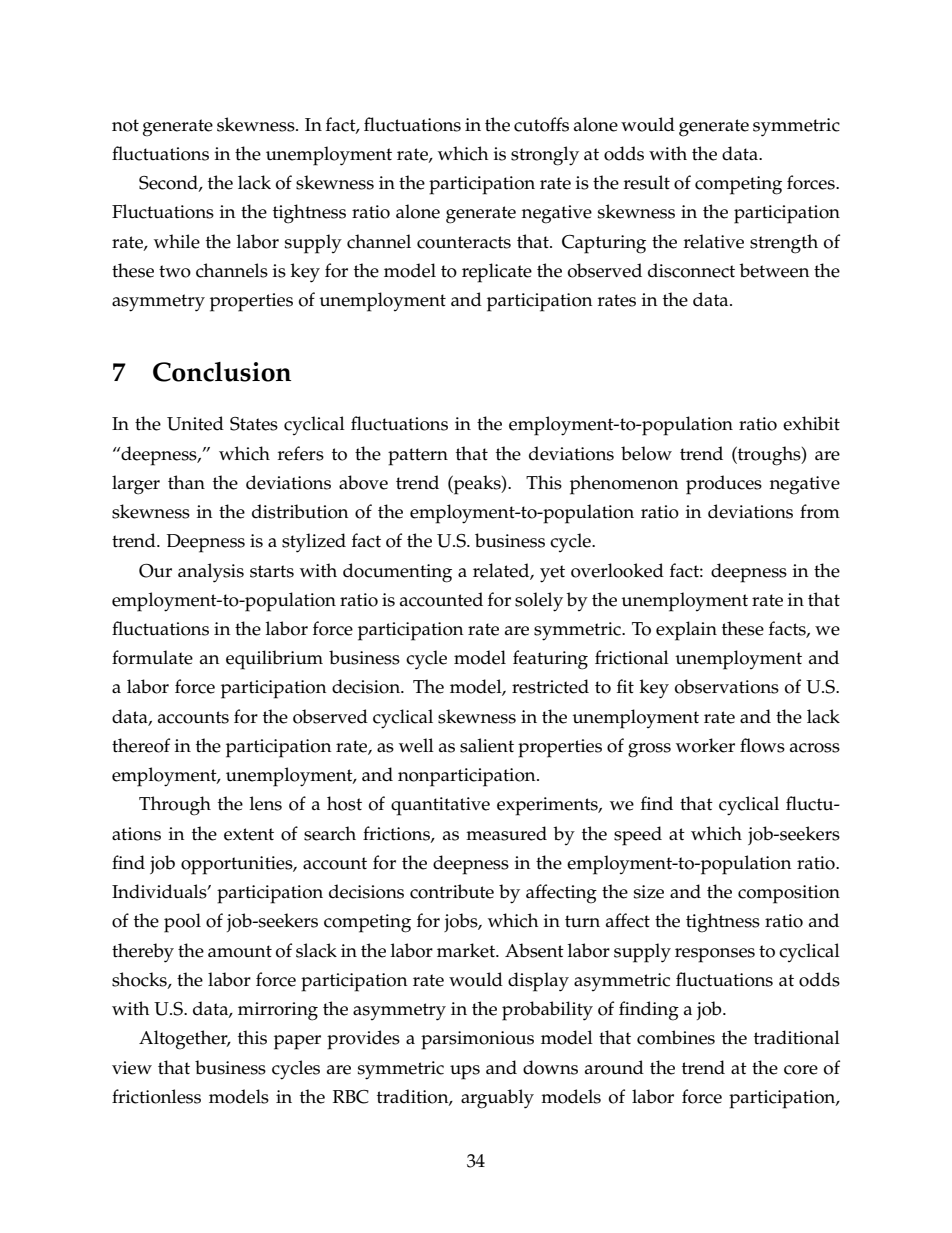  I want to click on analysis, so click(211, 573).
